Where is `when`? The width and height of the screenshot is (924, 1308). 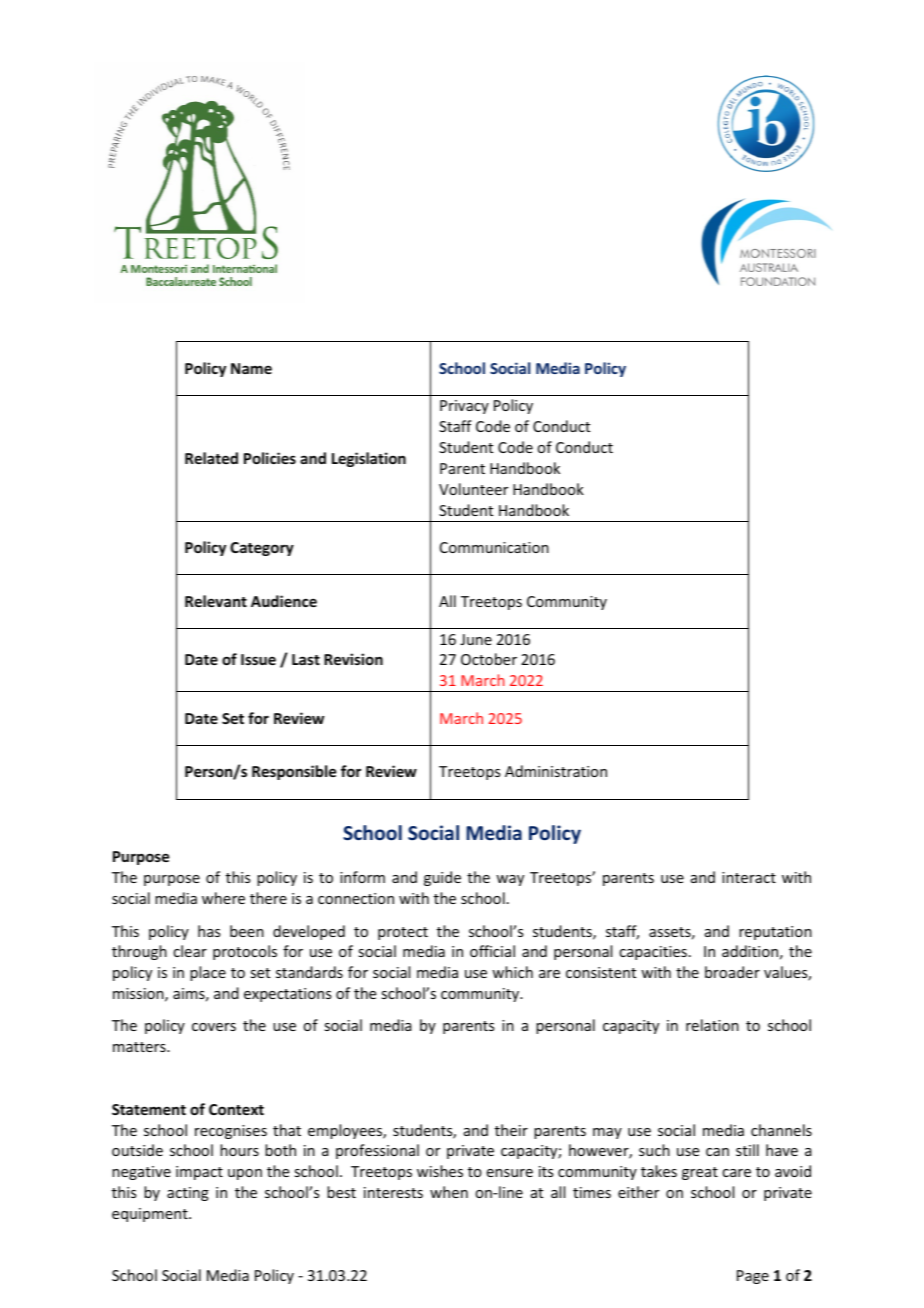 when is located at coordinates (449, 1192).
